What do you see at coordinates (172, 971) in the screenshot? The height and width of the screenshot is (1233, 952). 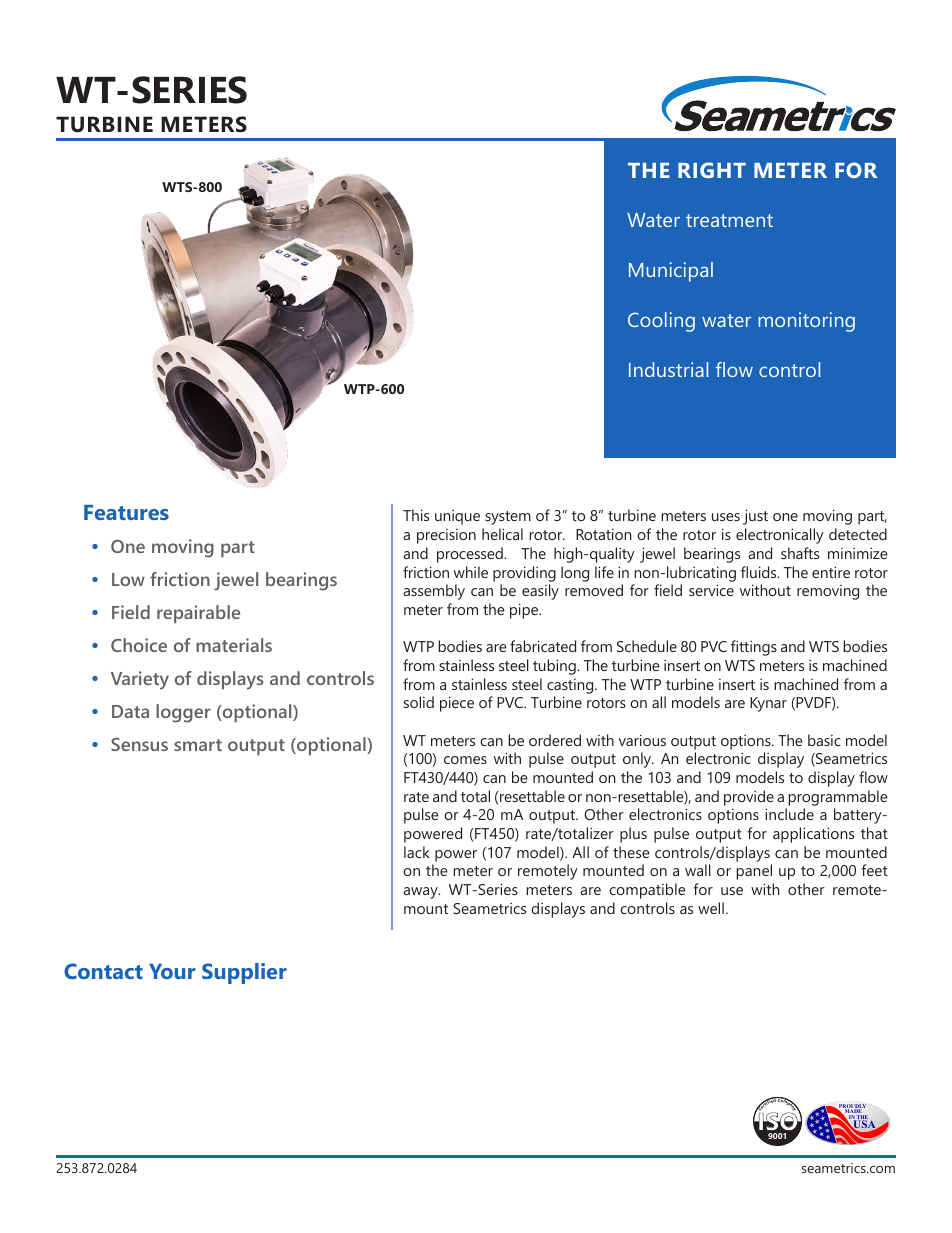 I see `Your` at bounding box center [172, 971].
